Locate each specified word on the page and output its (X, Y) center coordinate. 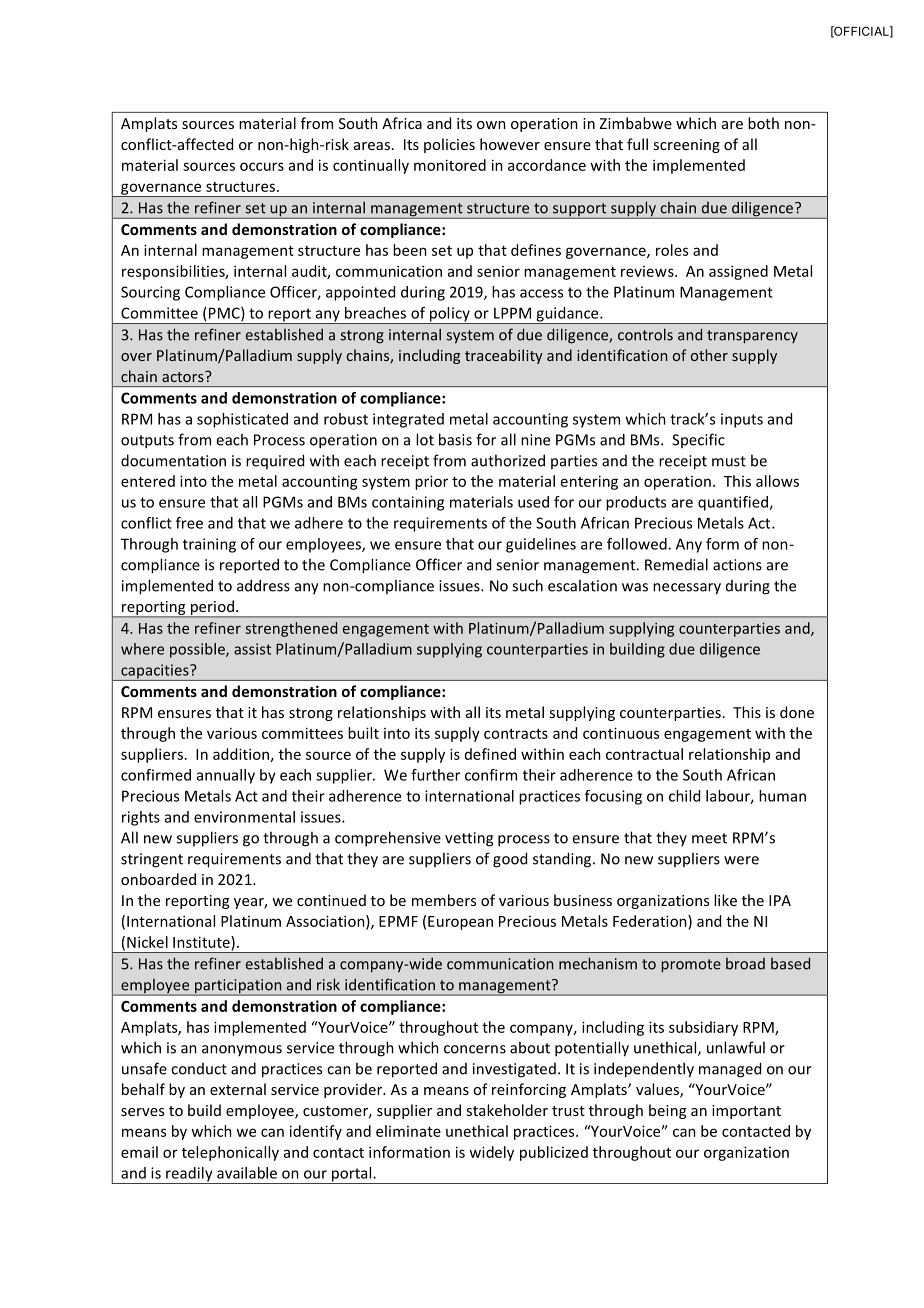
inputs (742, 420)
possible (198, 650)
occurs (262, 166)
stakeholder (507, 1110)
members (444, 900)
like (725, 900)
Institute (202, 942)
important (746, 1112)
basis (455, 439)
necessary (687, 589)
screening (686, 146)
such (527, 585)
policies (449, 145)
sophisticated (242, 420)
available (247, 1173)
